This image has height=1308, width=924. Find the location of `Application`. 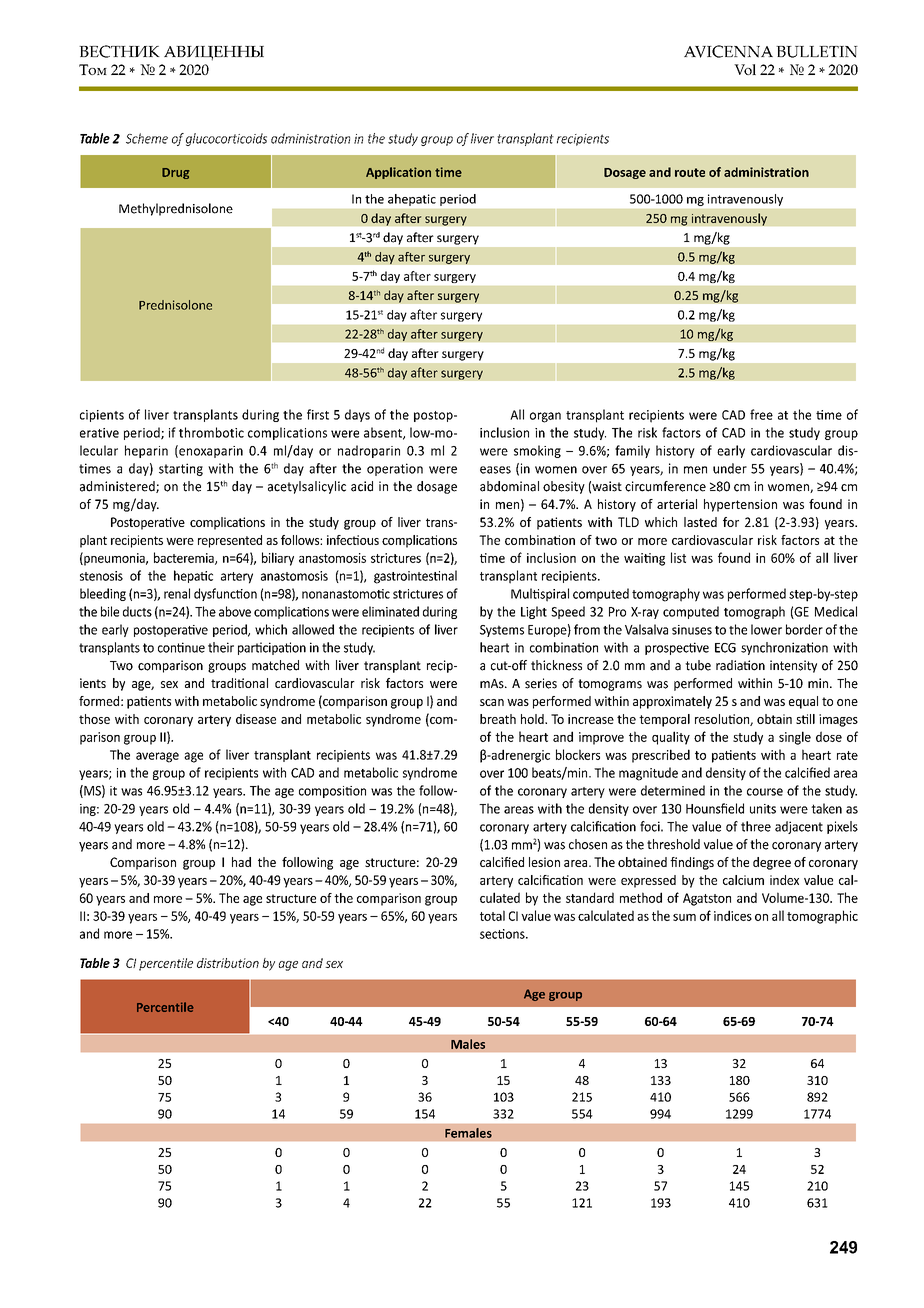

Application is located at coordinates (398, 173).
